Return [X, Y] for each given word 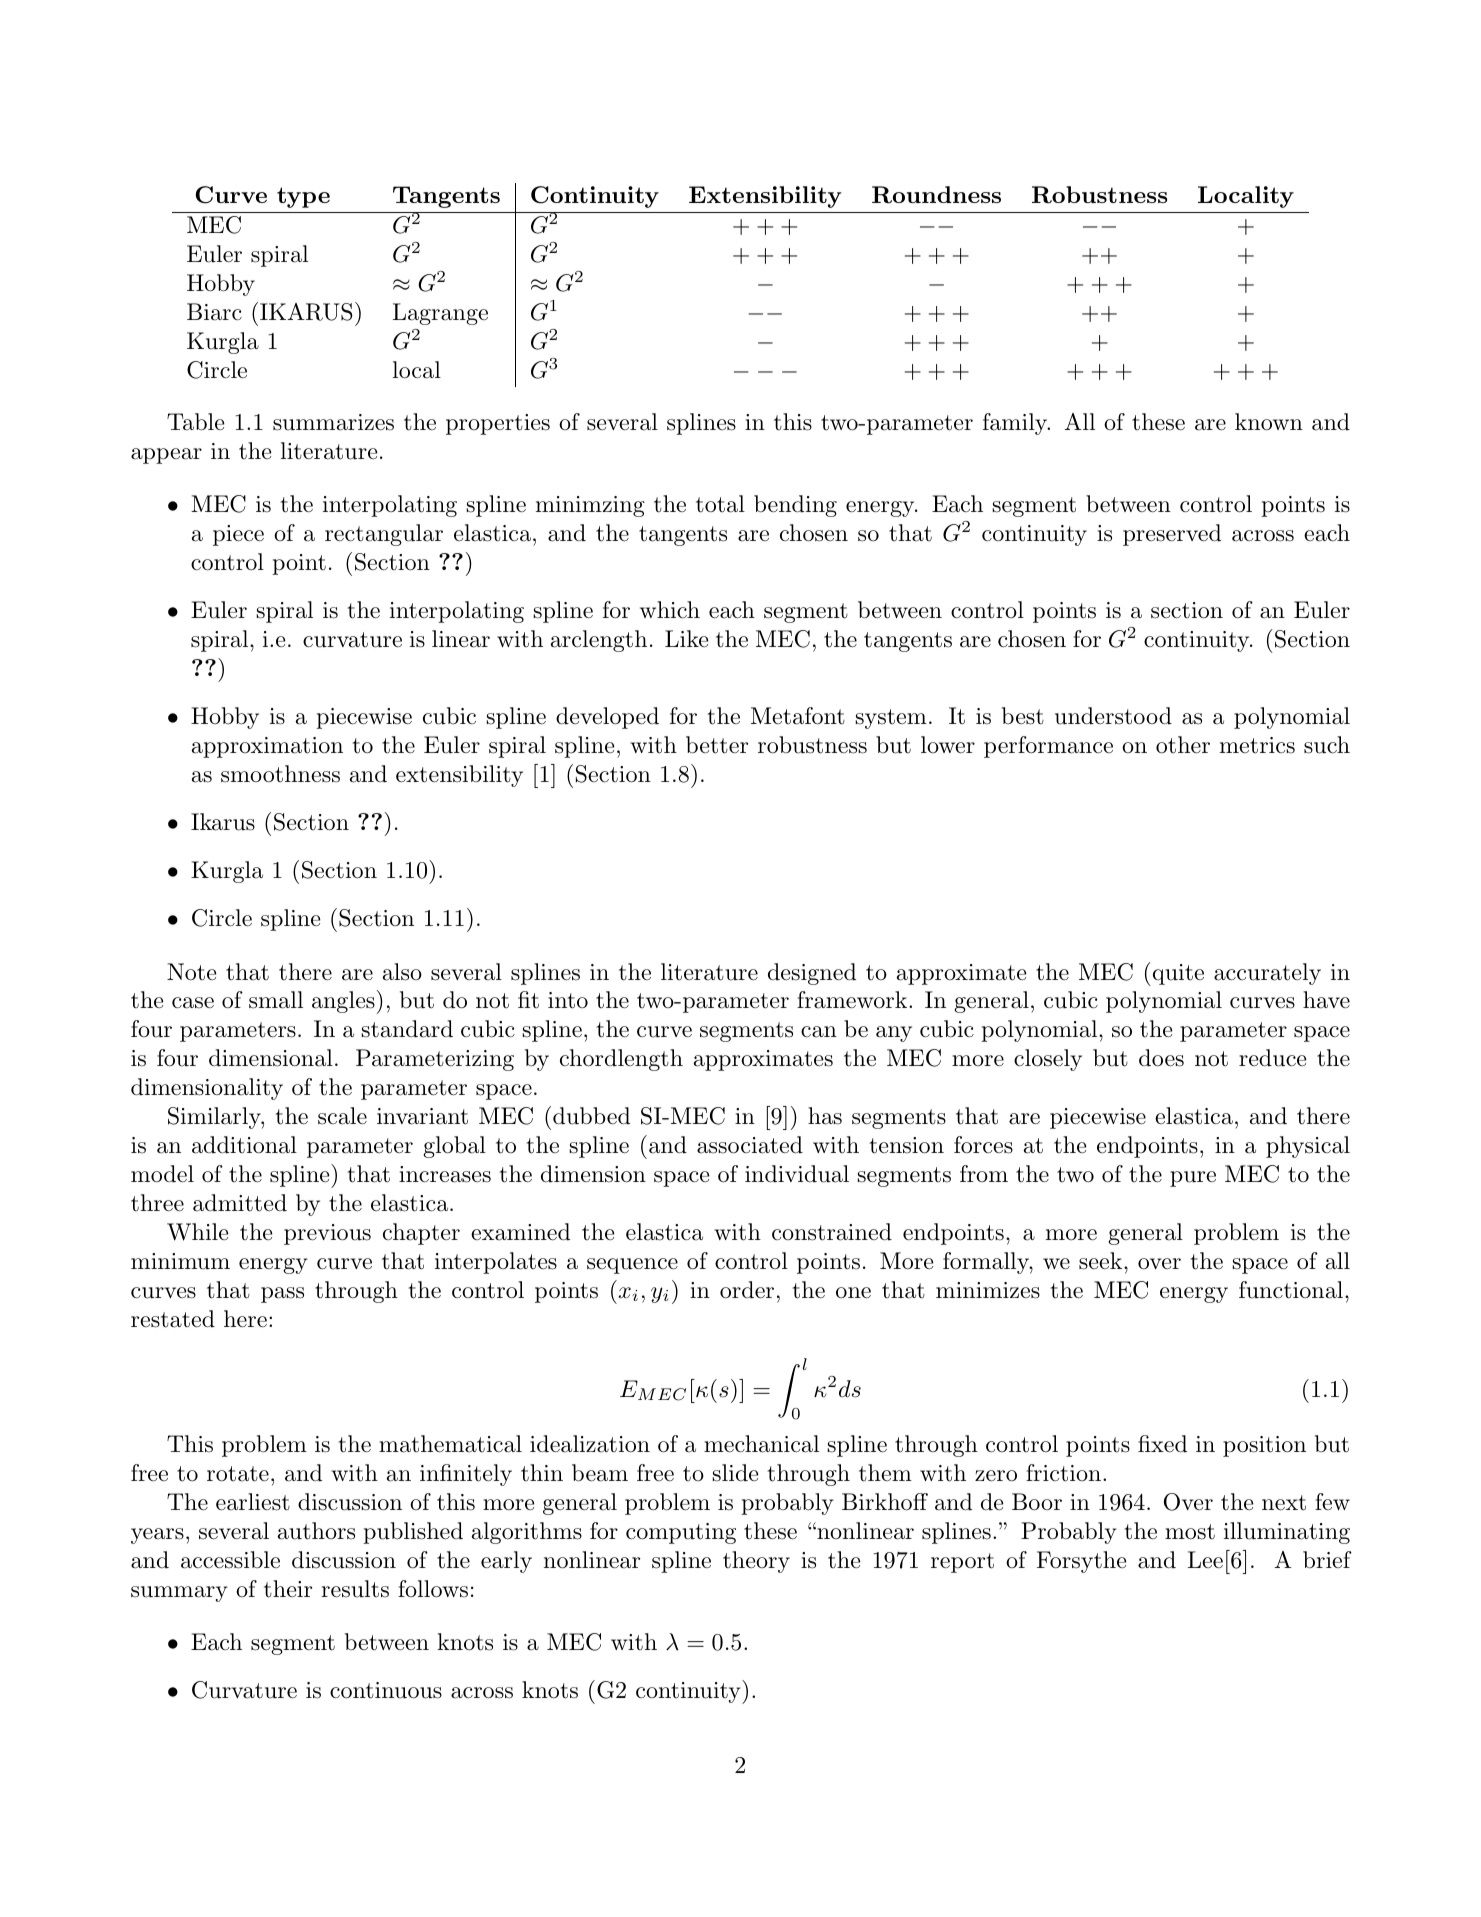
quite [1177, 974]
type [303, 197]
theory [756, 1562]
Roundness [936, 195]
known [1269, 422]
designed [812, 974]
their [288, 1589]
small [276, 1000]
